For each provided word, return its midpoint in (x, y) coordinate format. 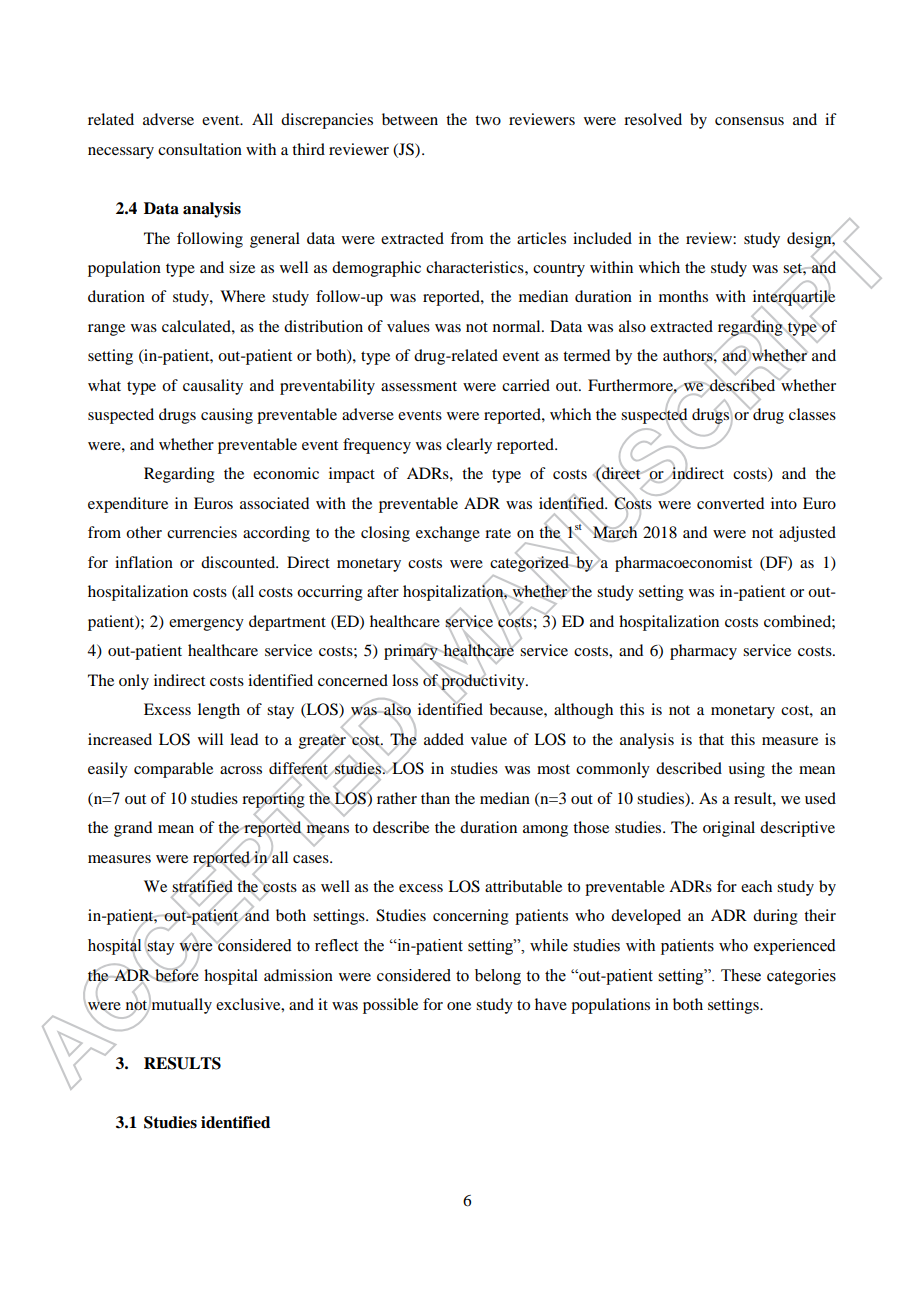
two (488, 120)
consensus (749, 121)
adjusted (807, 534)
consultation (200, 149)
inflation (144, 562)
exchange (448, 534)
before (176, 974)
